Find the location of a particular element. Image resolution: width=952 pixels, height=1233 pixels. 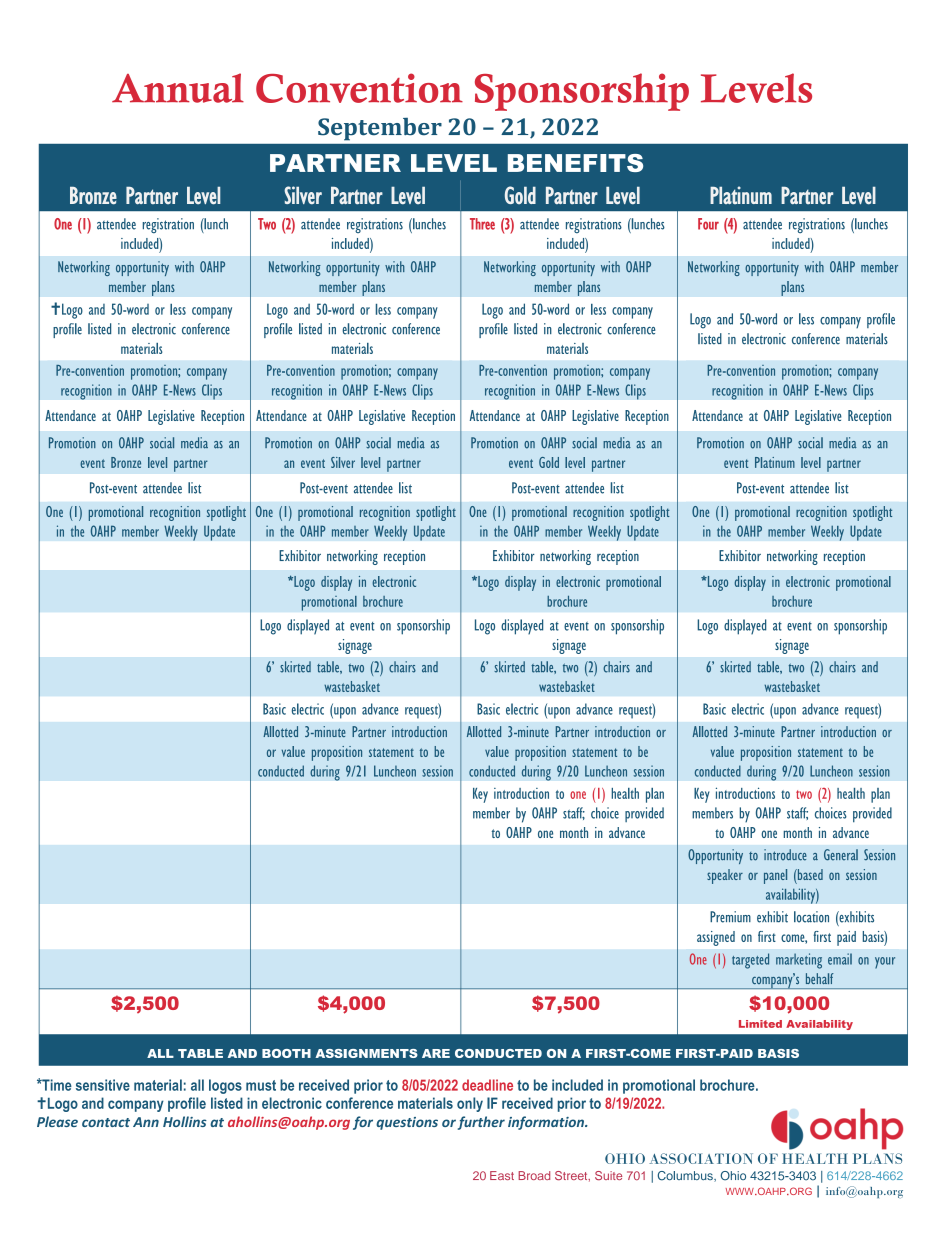

Annual is located at coordinates (178, 88).
